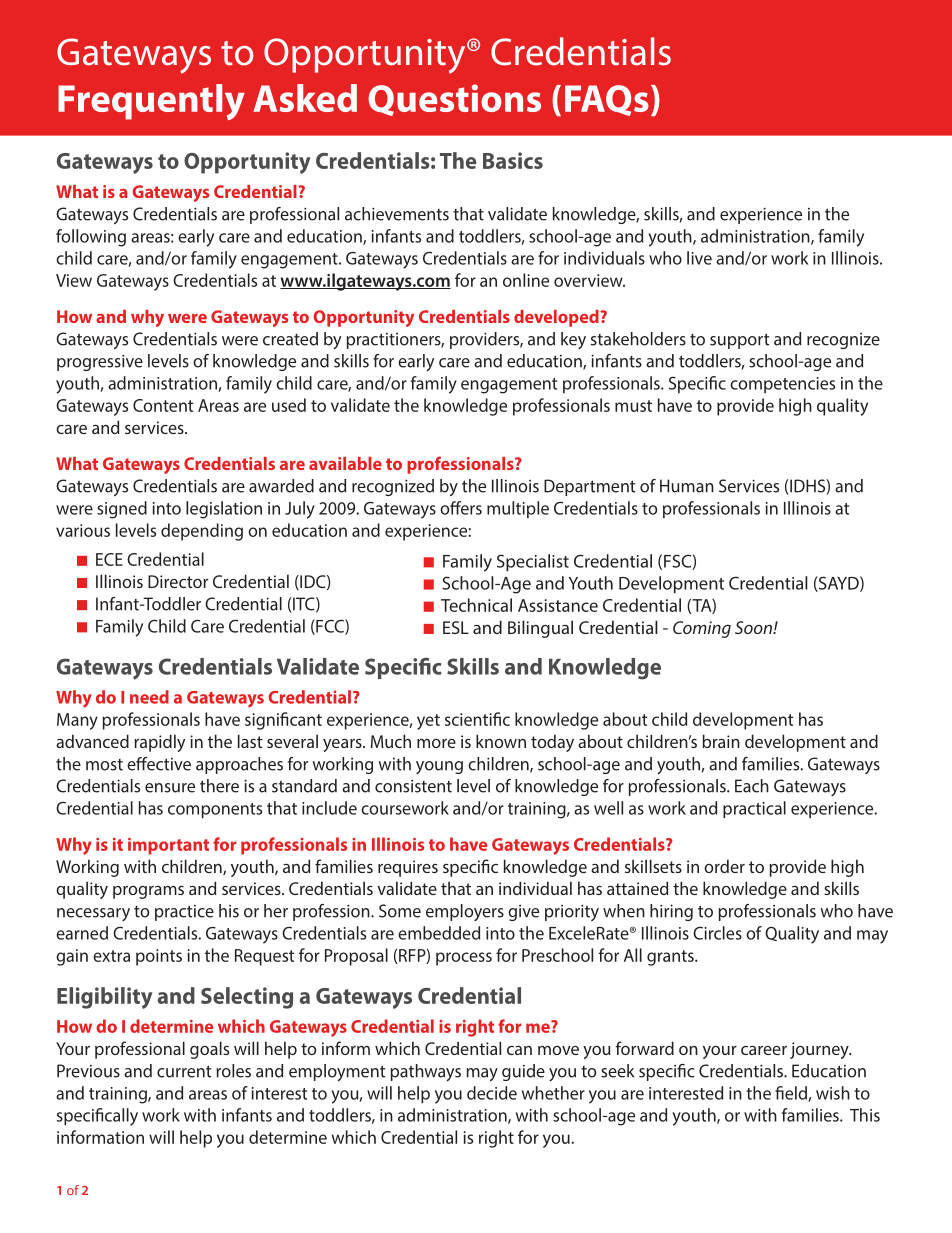 The image size is (952, 1233). Describe the element at coordinates (184, 1071) in the screenshot. I see `current` at that location.
